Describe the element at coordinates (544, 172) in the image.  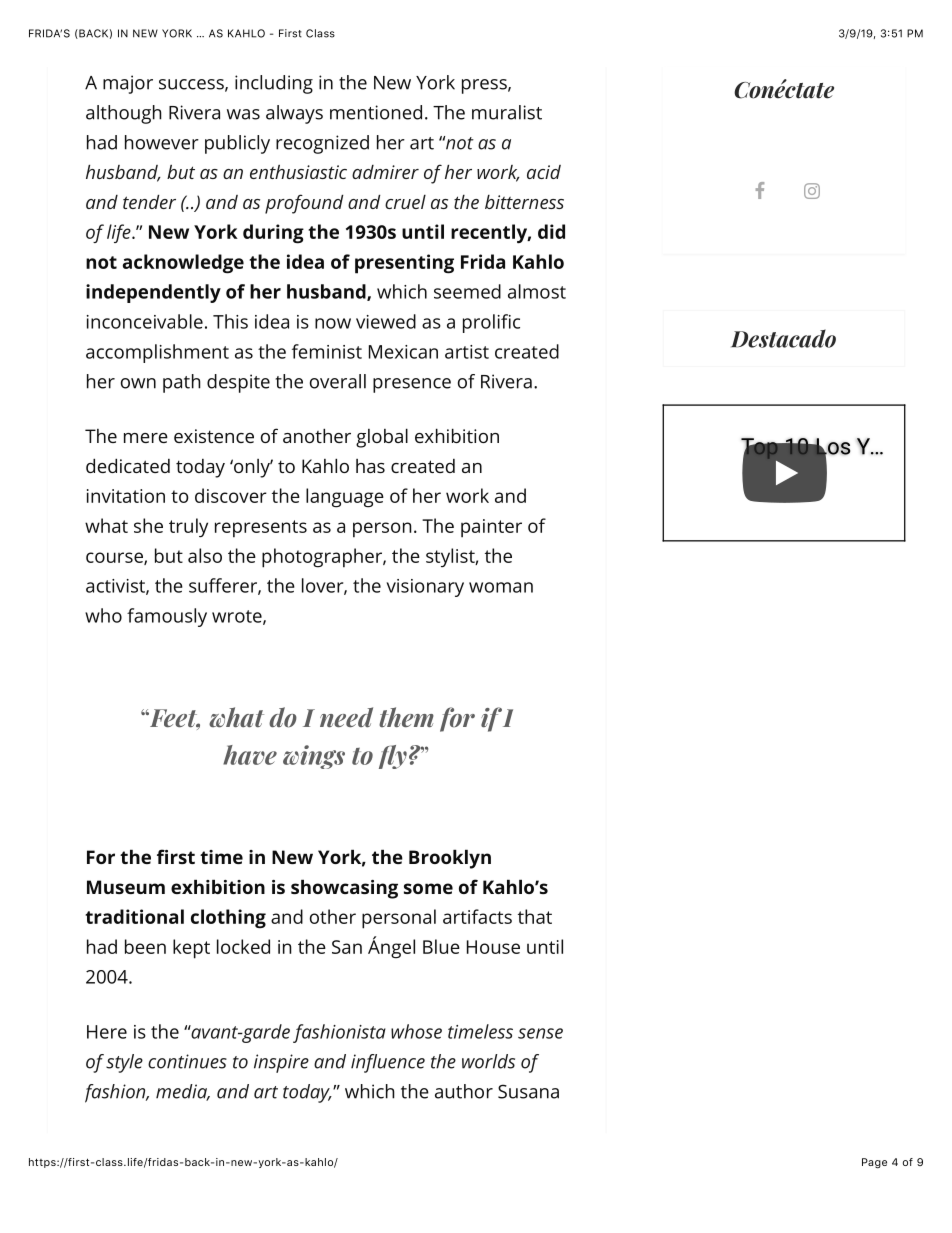
I see `acid` at that location.
